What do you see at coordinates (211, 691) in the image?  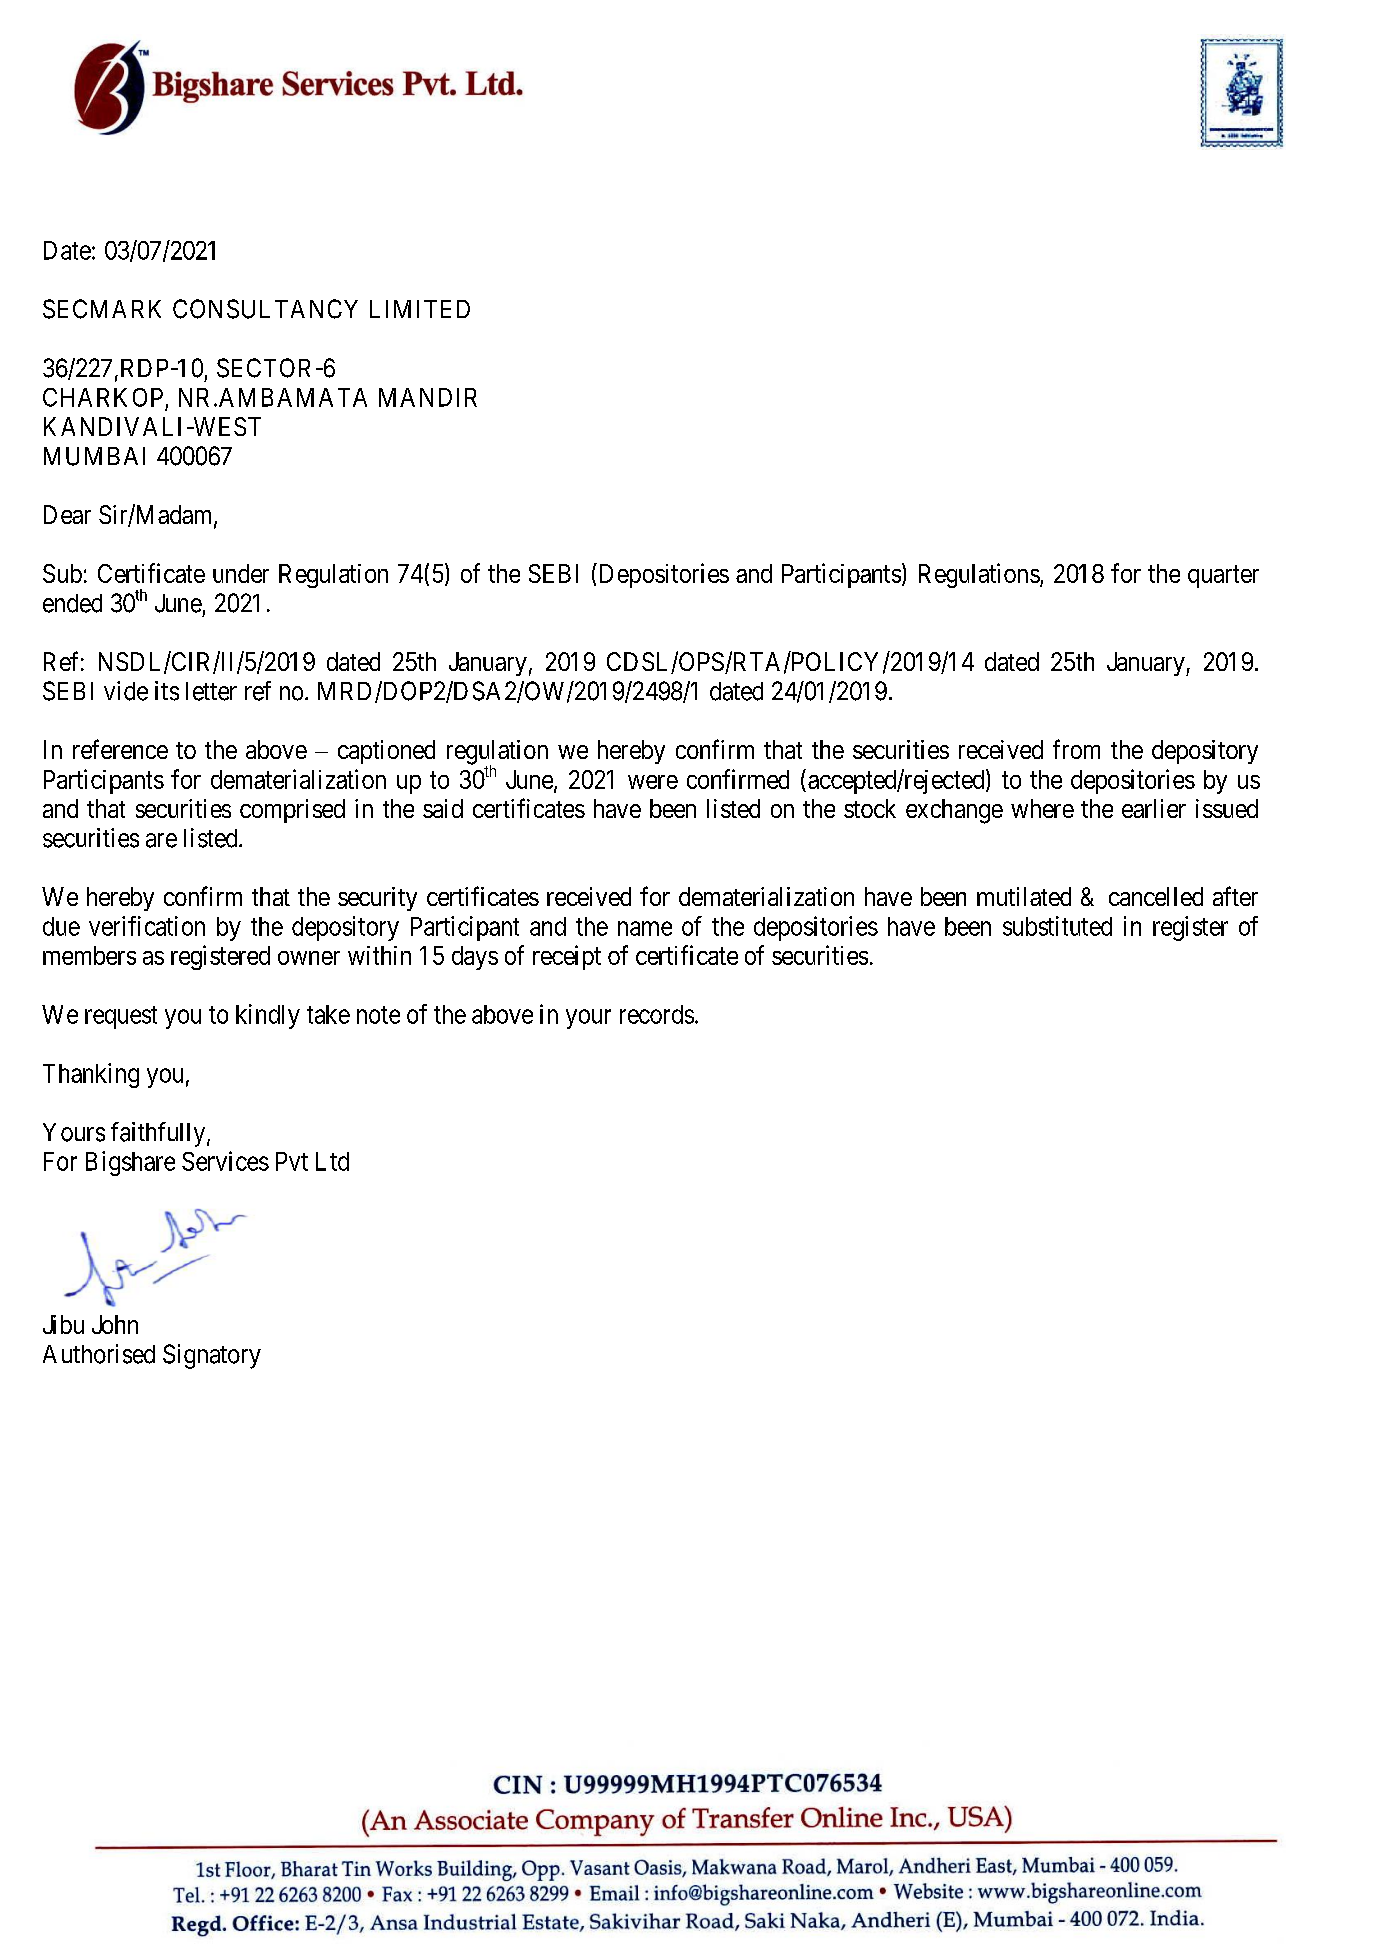 I see `letter` at bounding box center [211, 691].
